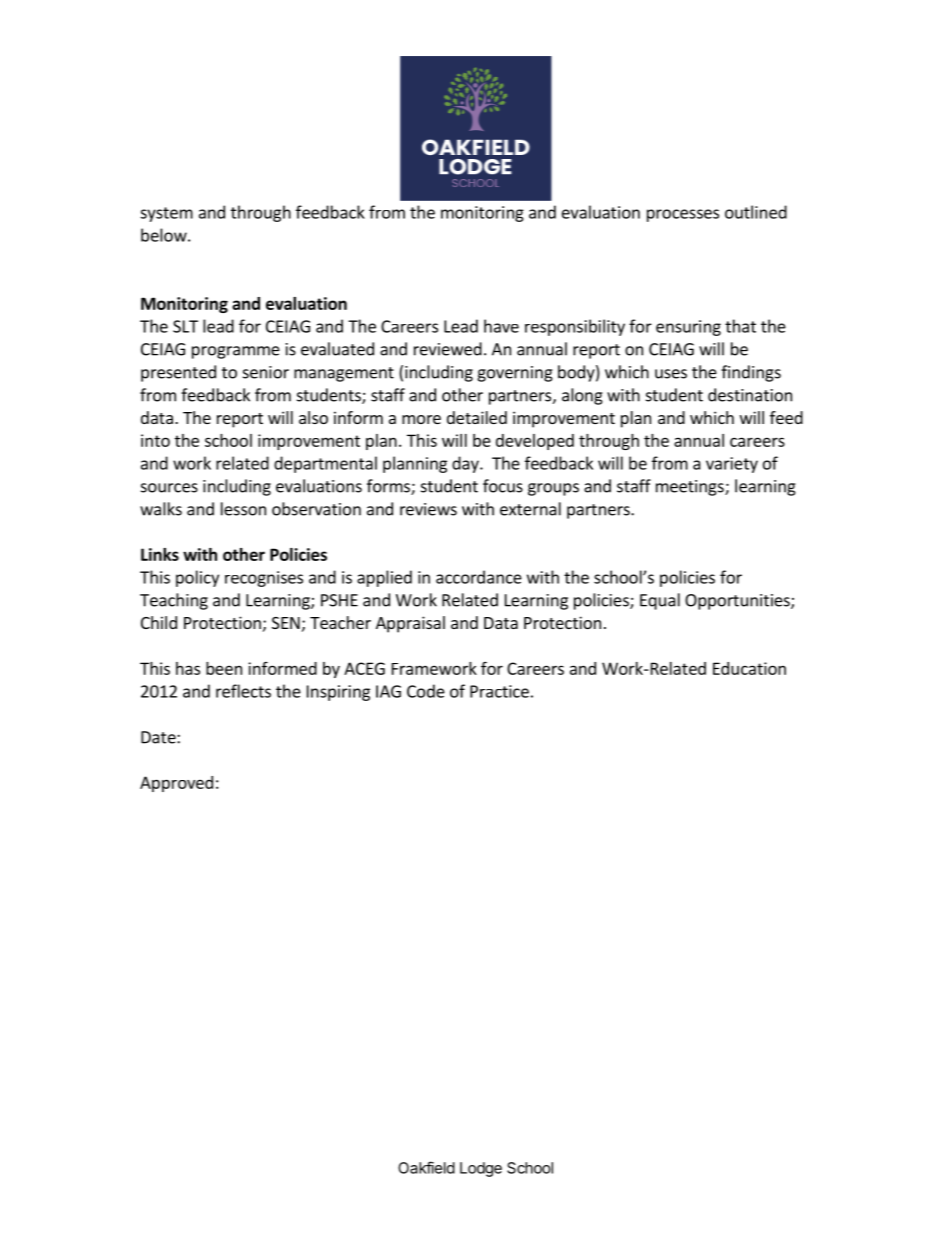 This screenshot has height=1233, width=952. What do you see at coordinates (481, 1169) in the screenshot?
I see `Lodge` at bounding box center [481, 1169].
